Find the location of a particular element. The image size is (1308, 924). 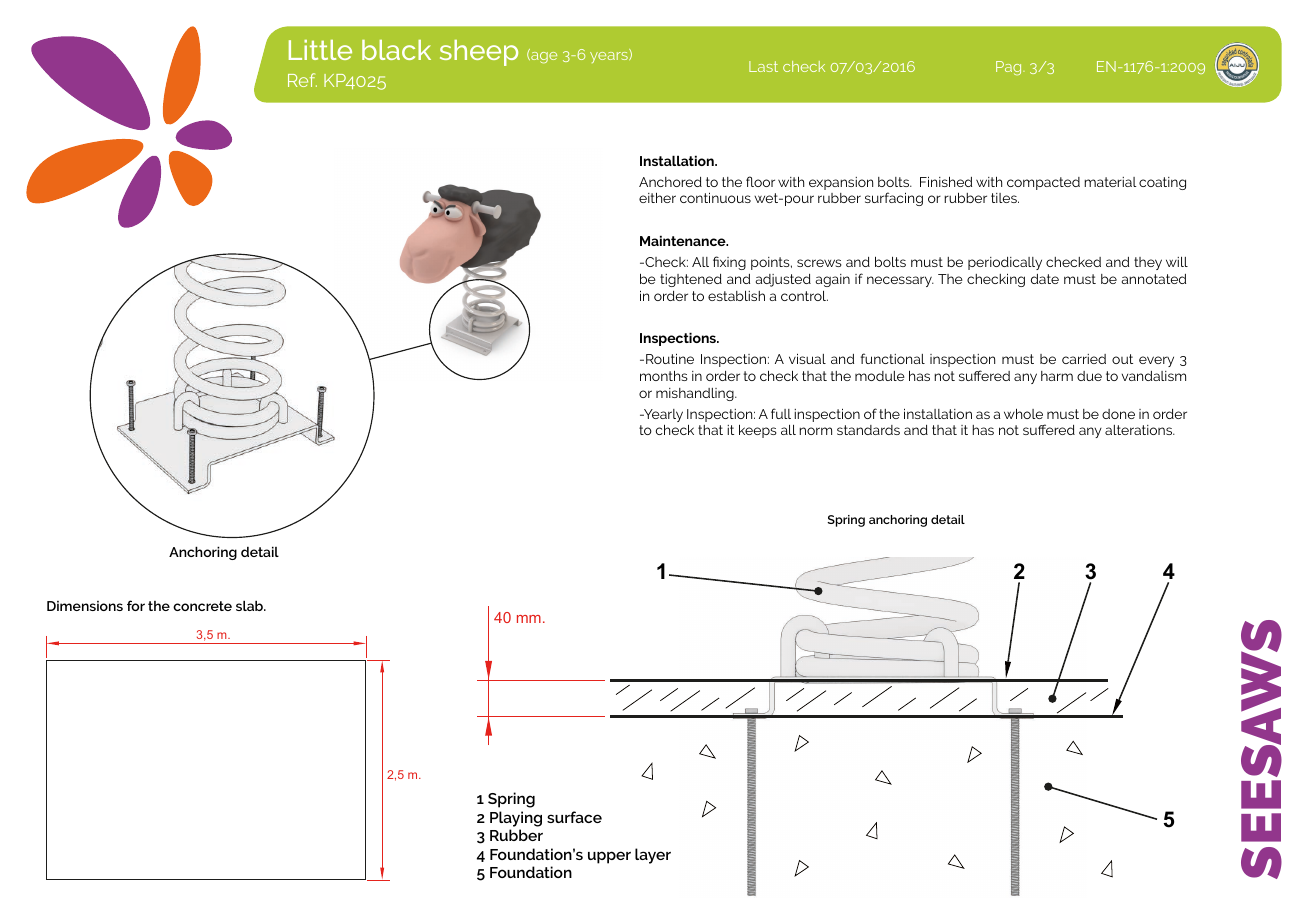

slab is located at coordinates (250, 605).
